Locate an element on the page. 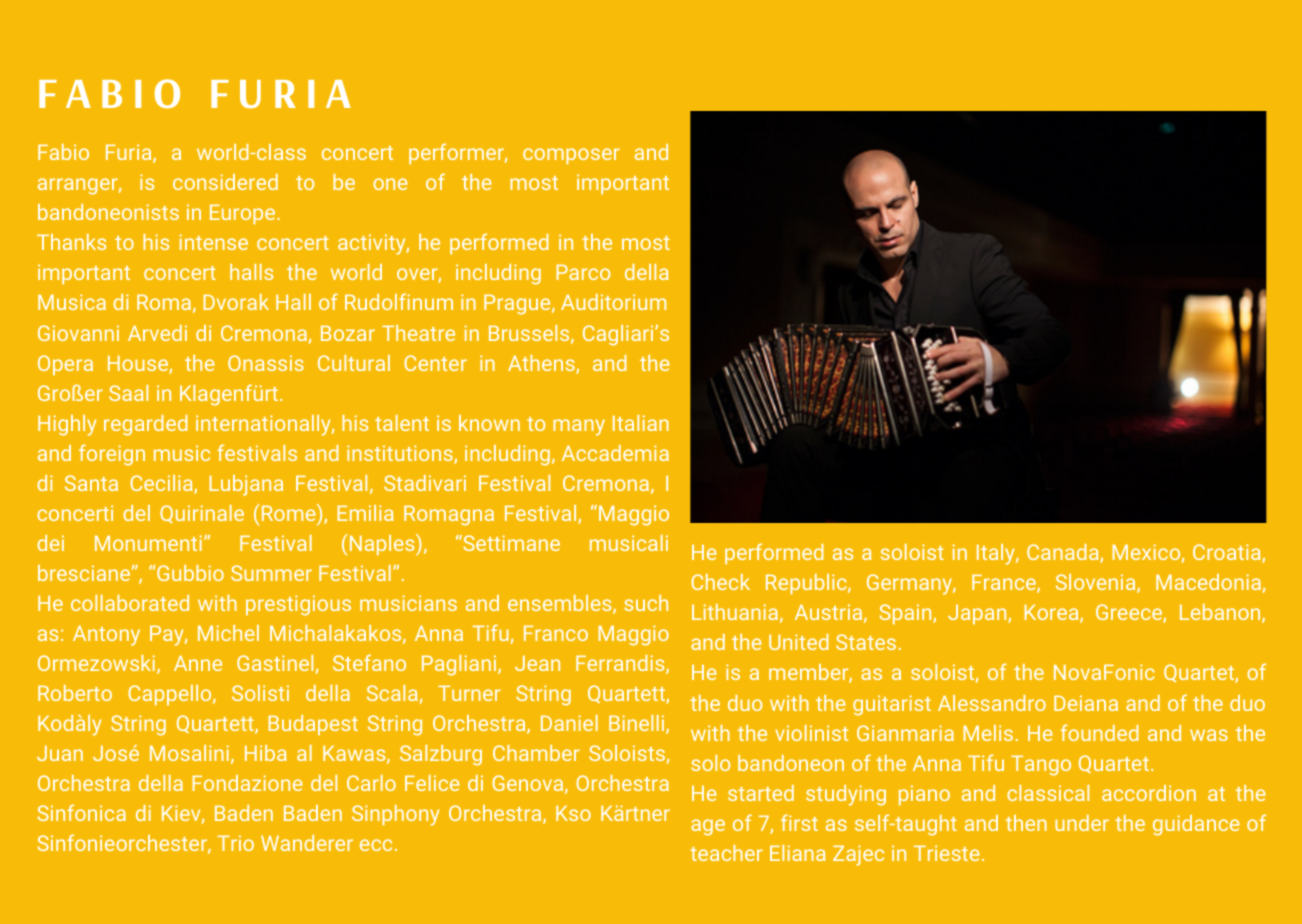 This image has height=924, width=1302. Alessandro is located at coordinates (992, 703).
